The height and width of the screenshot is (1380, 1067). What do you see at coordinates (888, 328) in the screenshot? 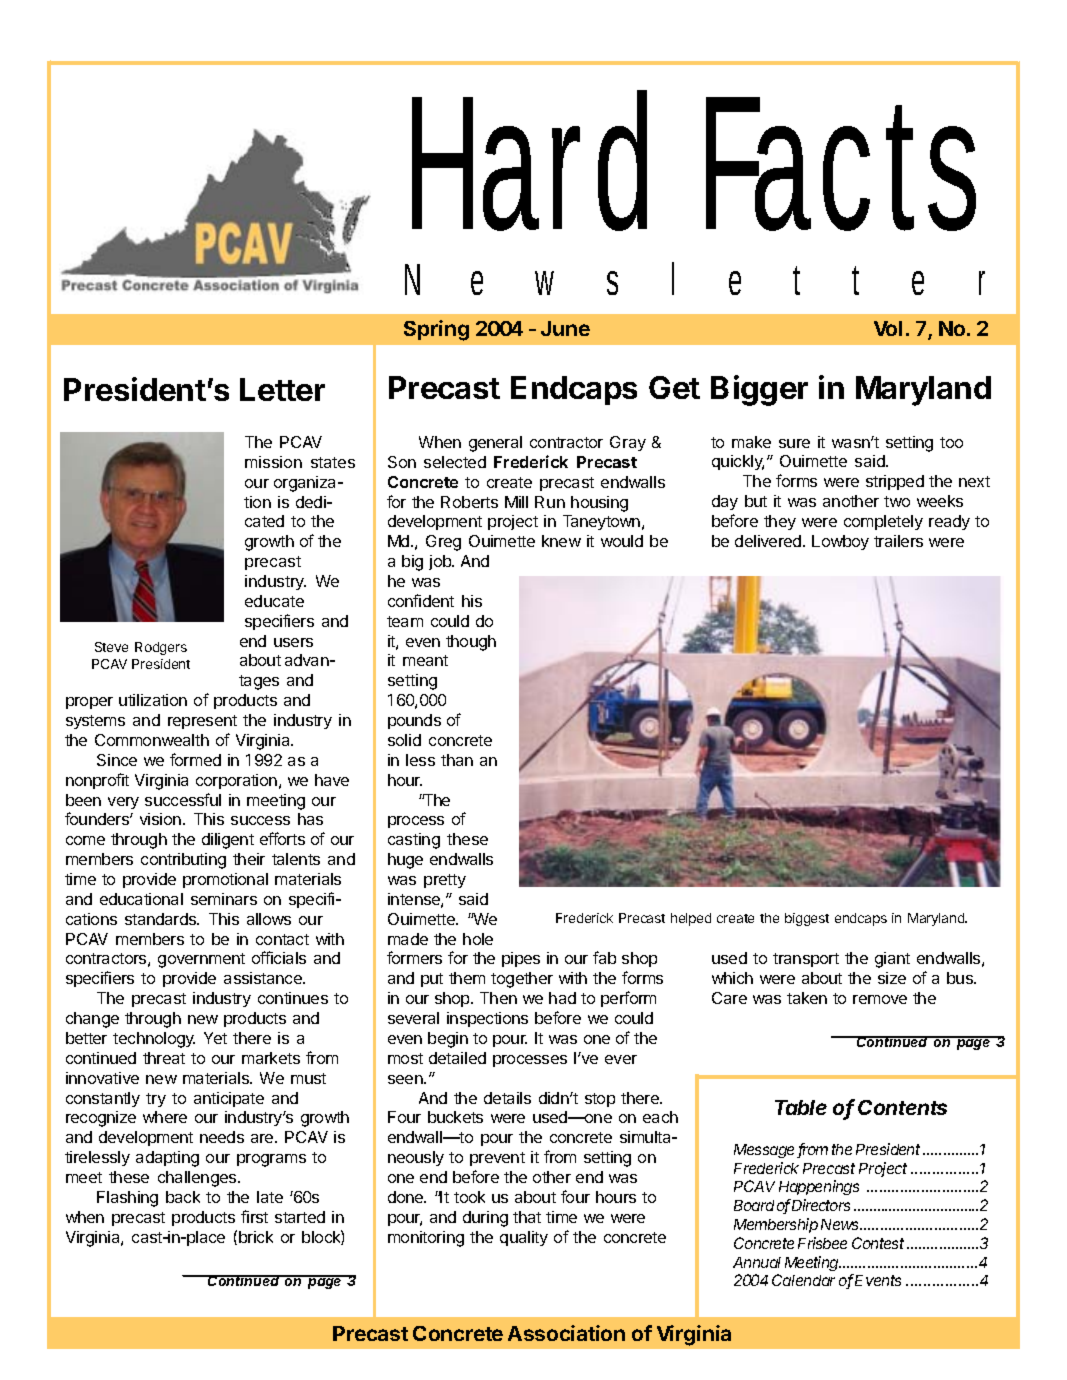
I see `Vol` at bounding box center [888, 328].
